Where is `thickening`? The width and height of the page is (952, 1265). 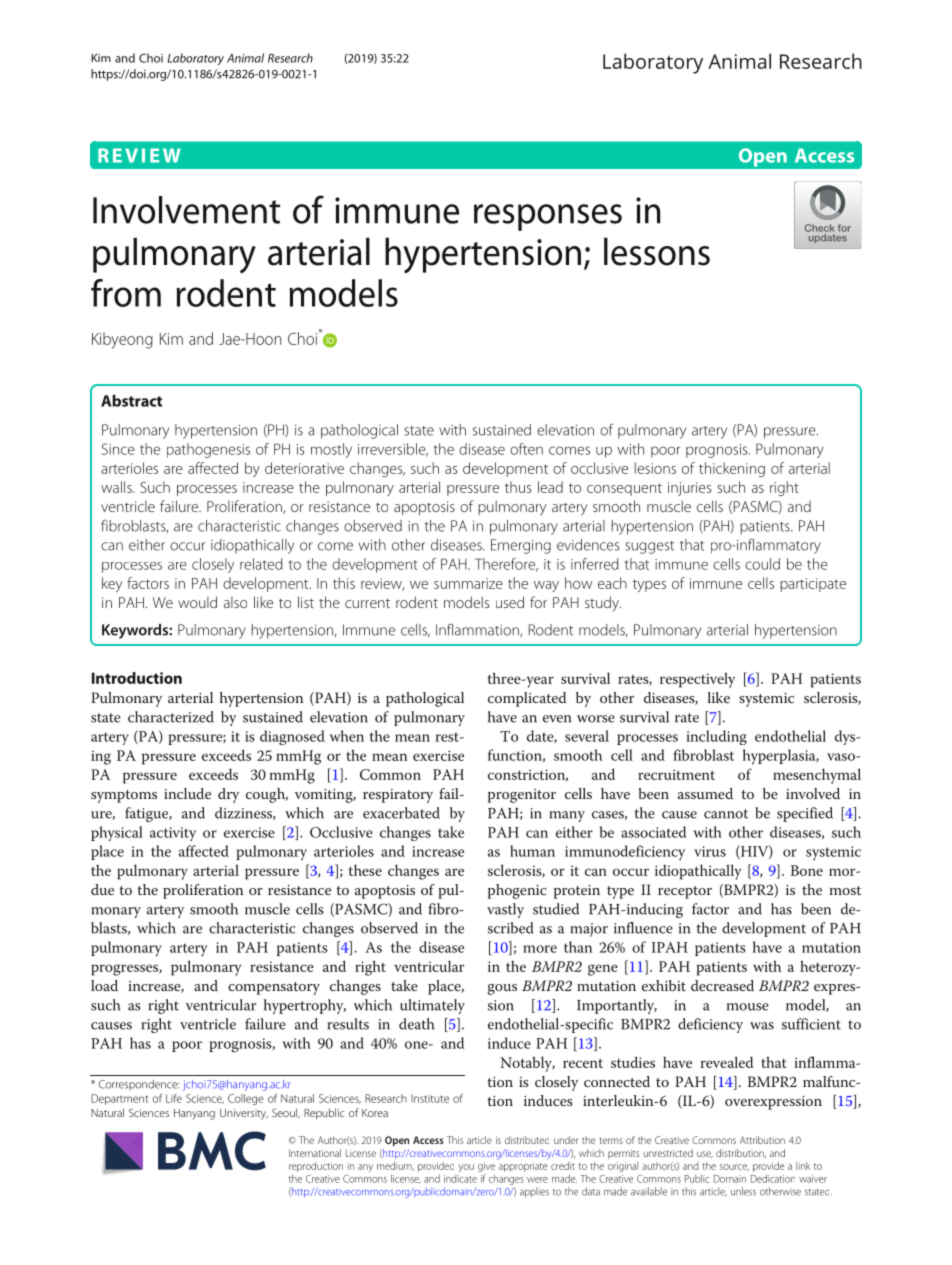 thickening is located at coordinates (732, 469).
